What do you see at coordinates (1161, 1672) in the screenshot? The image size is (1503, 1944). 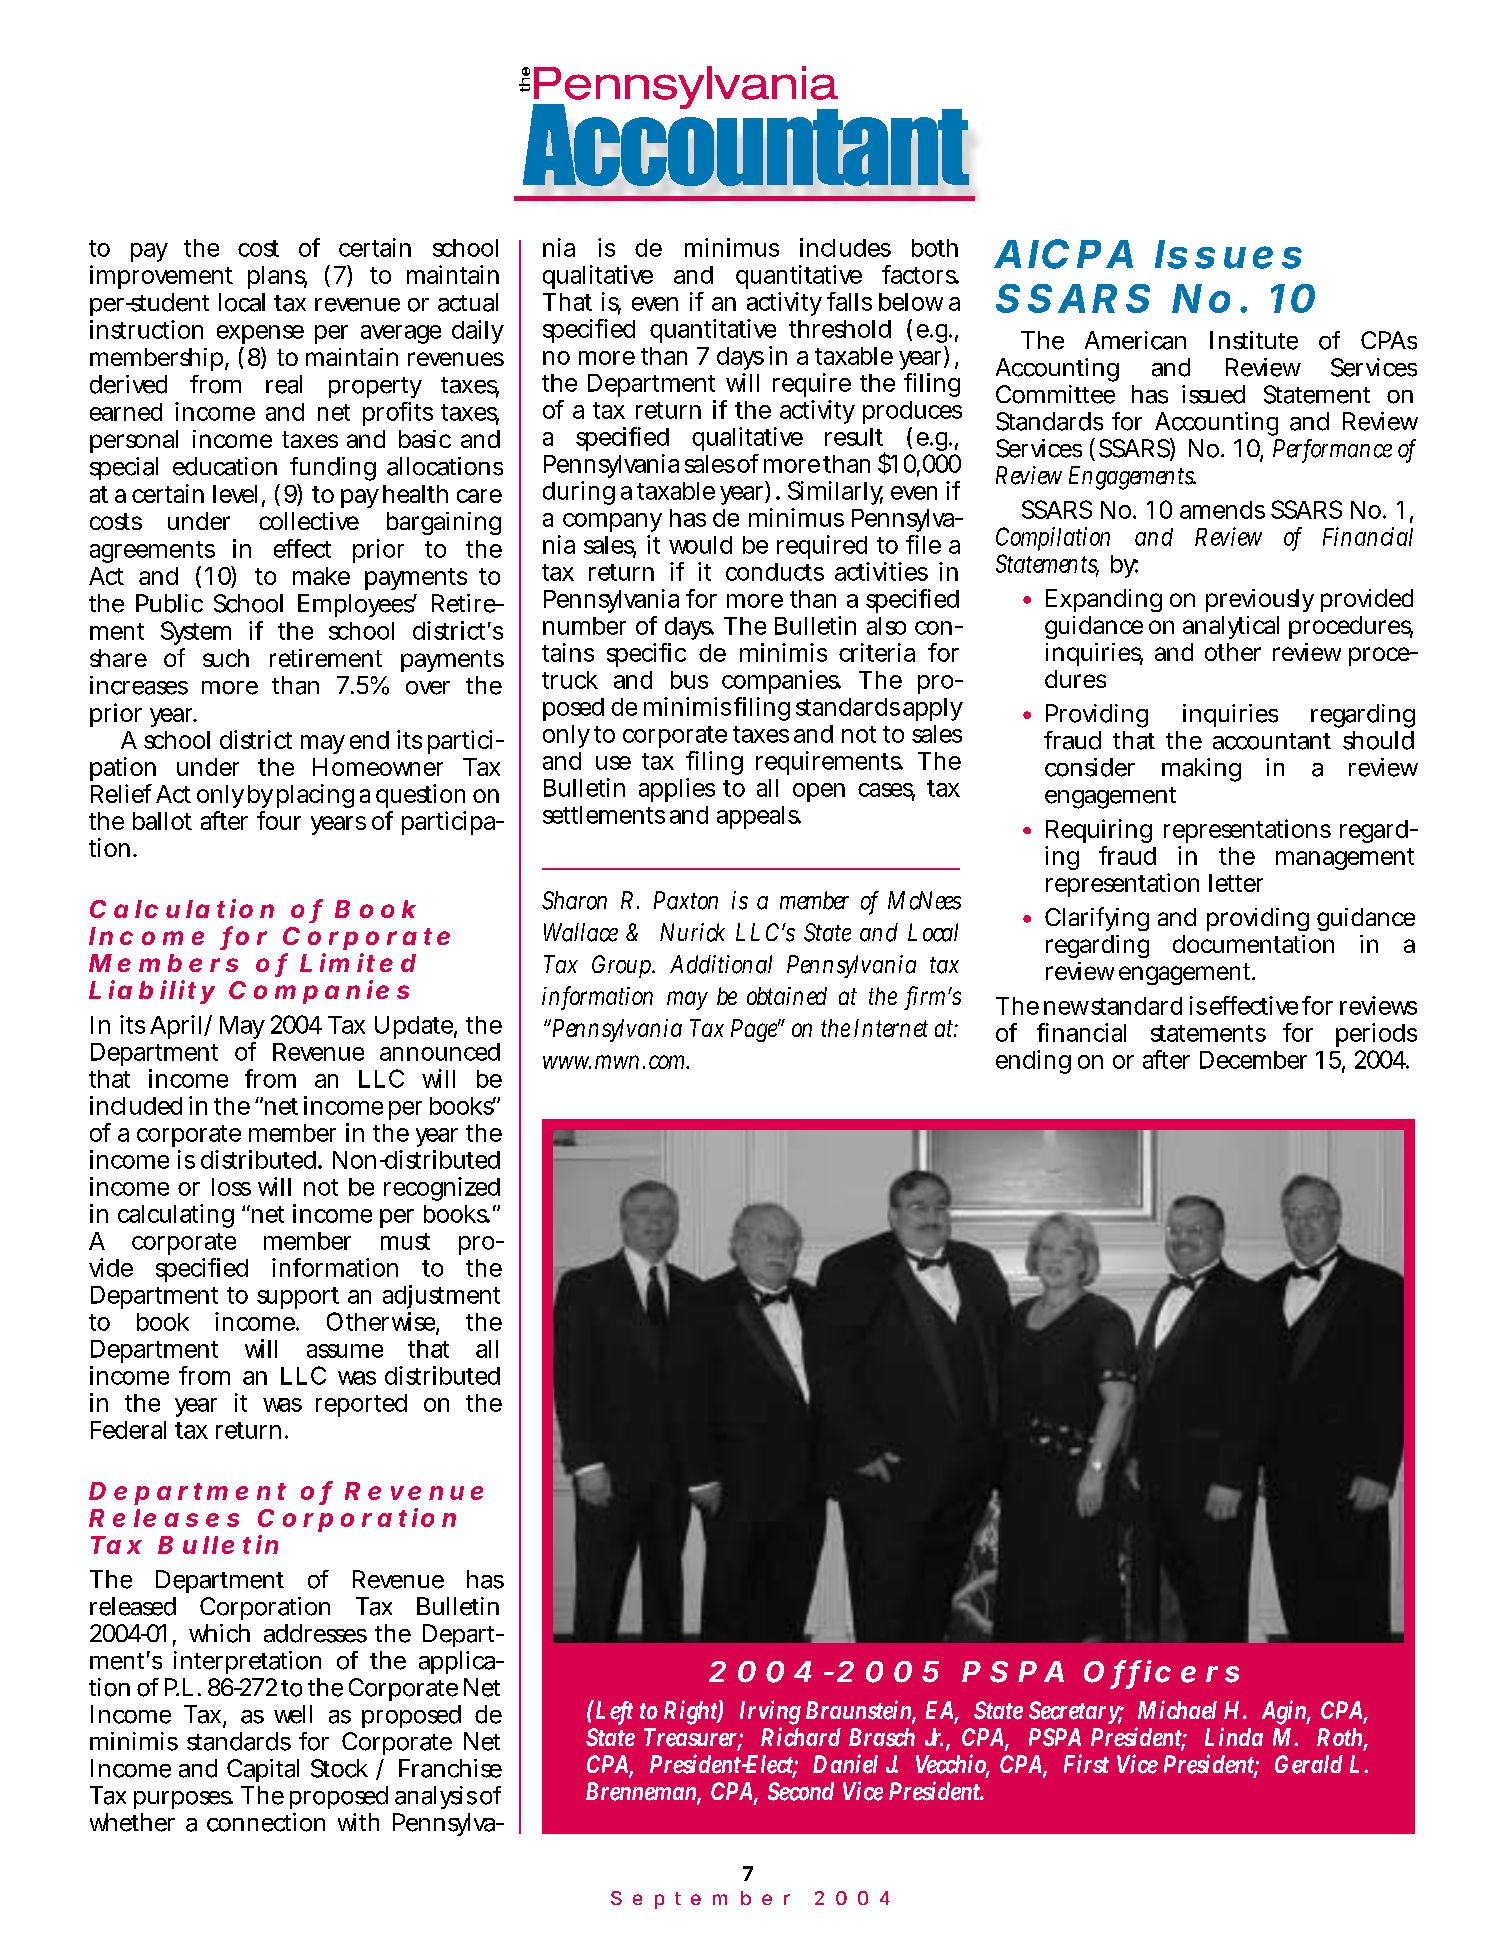 I see `Officers` at bounding box center [1161, 1672].
